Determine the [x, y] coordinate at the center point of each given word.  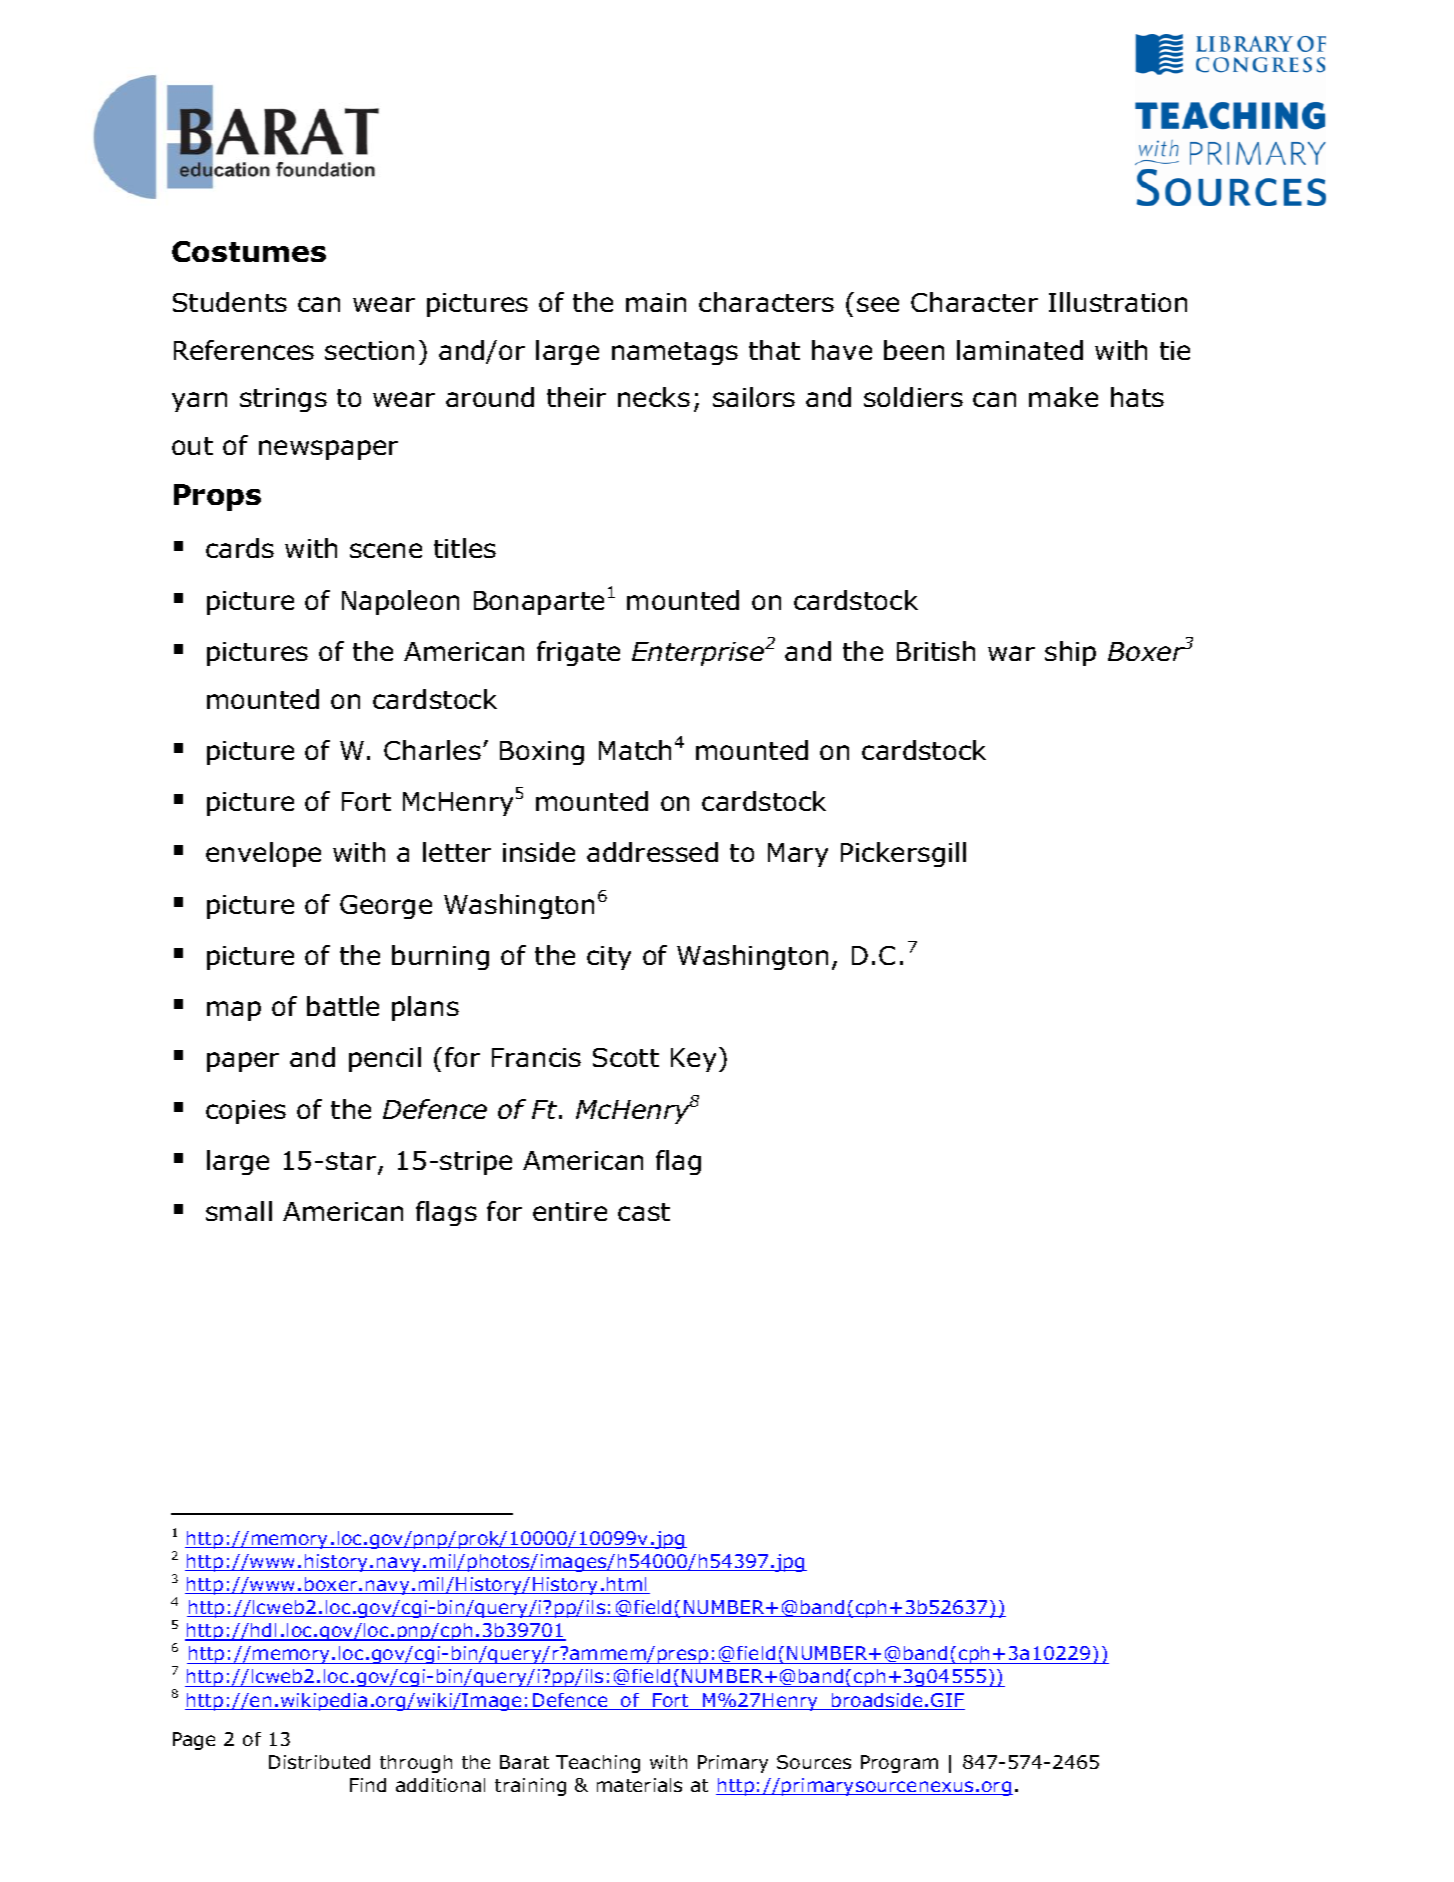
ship [1070, 653]
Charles [432, 750]
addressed [652, 852]
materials [639, 1785]
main [656, 302]
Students [230, 302]
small [239, 1211]
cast [644, 1212]
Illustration [1118, 302]
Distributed [319, 1762]
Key [695, 1059]
